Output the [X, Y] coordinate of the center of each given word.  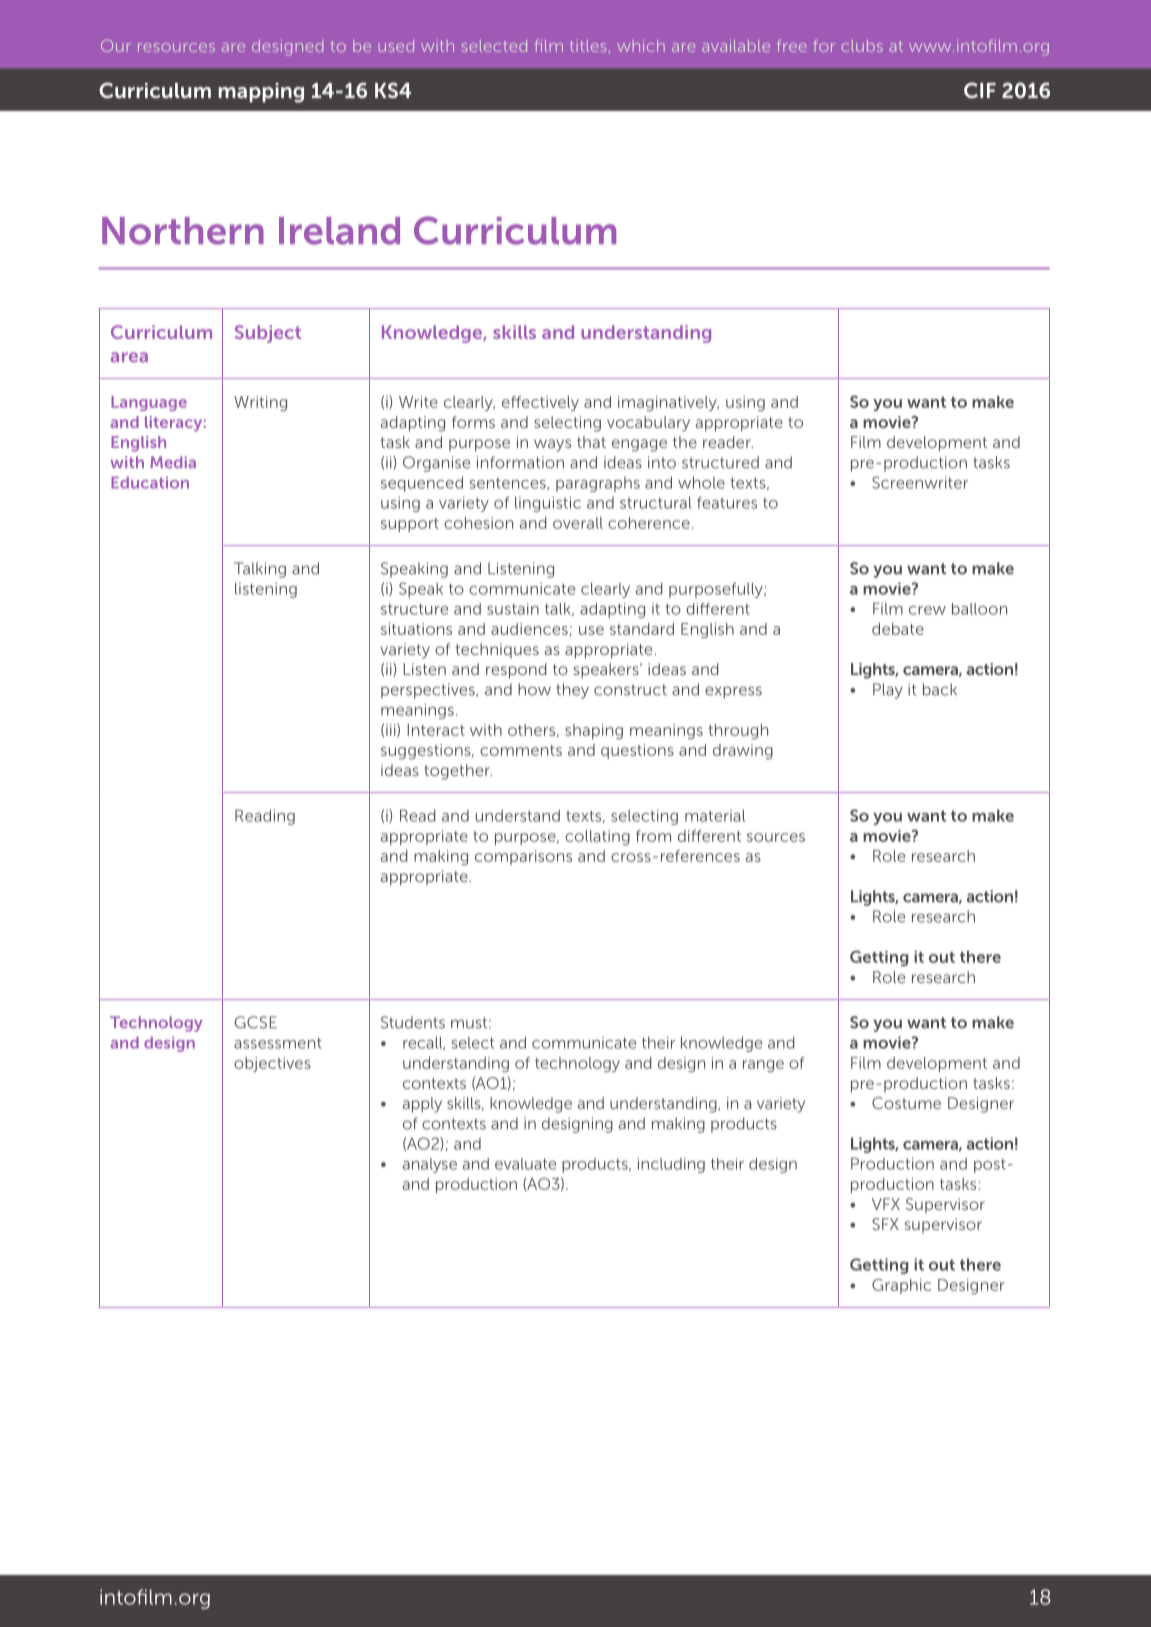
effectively [540, 403]
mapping [261, 93]
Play [888, 691]
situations [416, 629]
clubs [862, 46]
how [534, 689]
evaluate [525, 1164]
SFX [885, 1224]
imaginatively [668, 403]
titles [588, 46]
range [763, 1066]
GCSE [255, 1022]
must [470, 1023]
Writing [260, 403]
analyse [430, 1165]
